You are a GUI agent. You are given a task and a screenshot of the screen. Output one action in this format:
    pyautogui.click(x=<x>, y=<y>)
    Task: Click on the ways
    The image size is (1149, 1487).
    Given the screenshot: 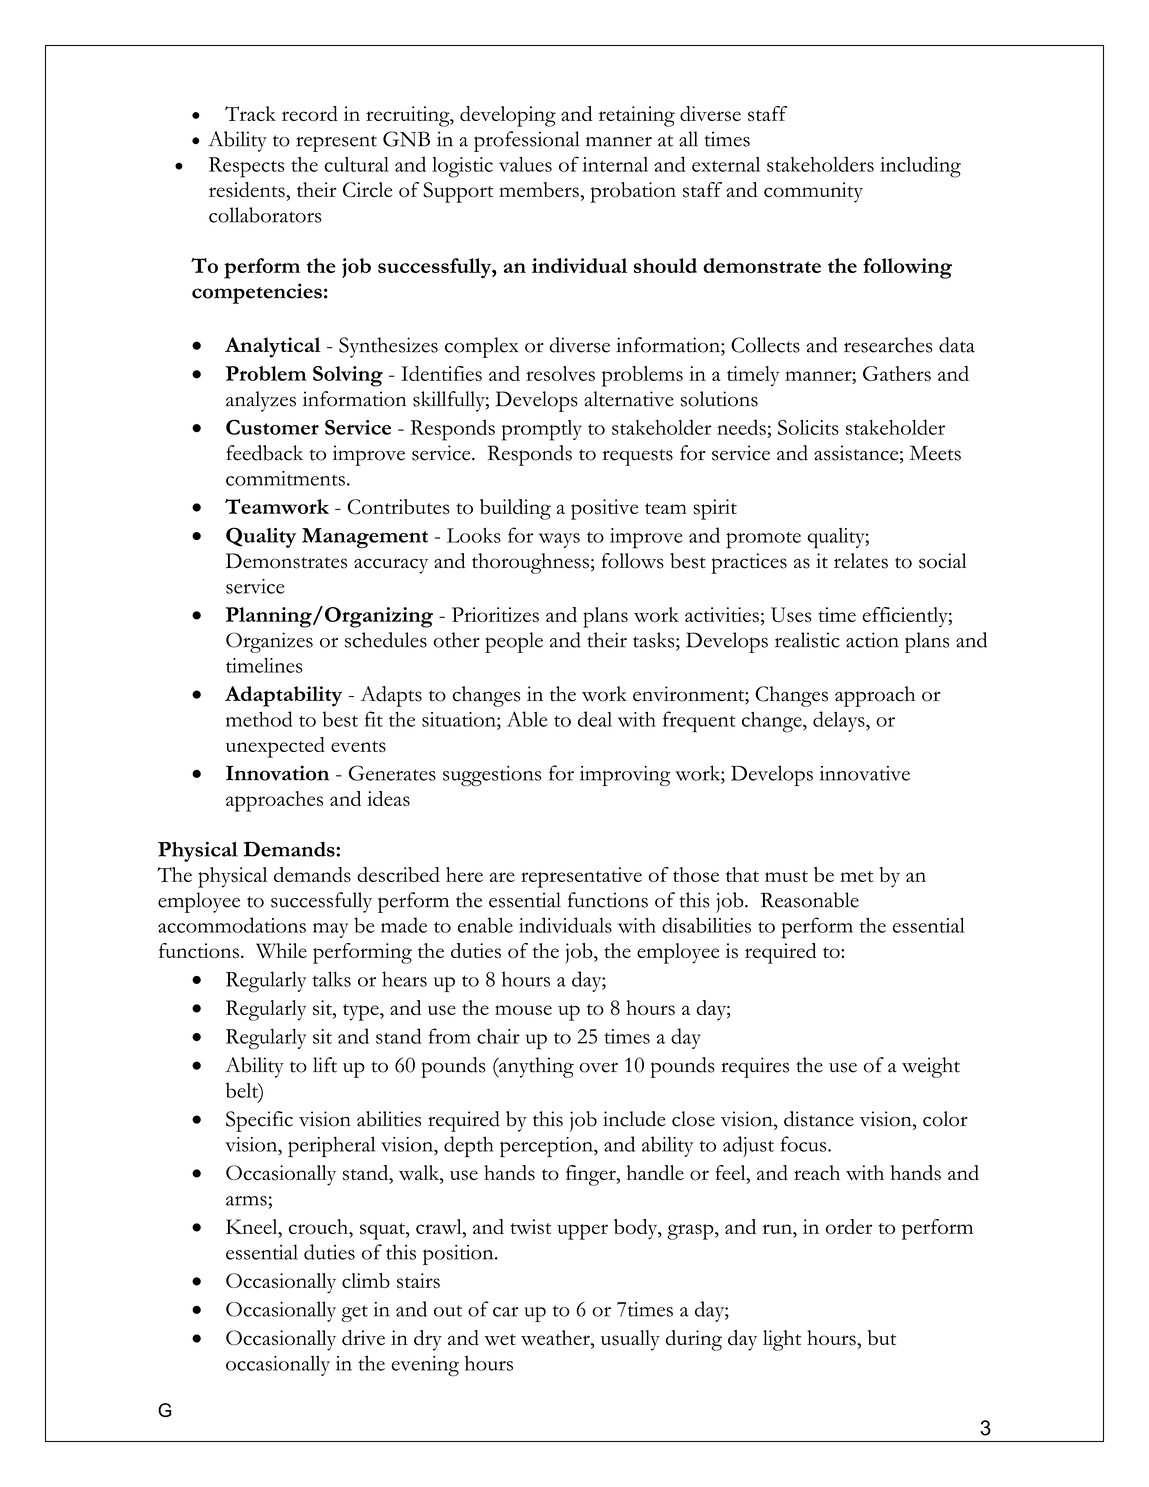 What is the action you would take?
    pyautogui.click(x=559, y=540)
